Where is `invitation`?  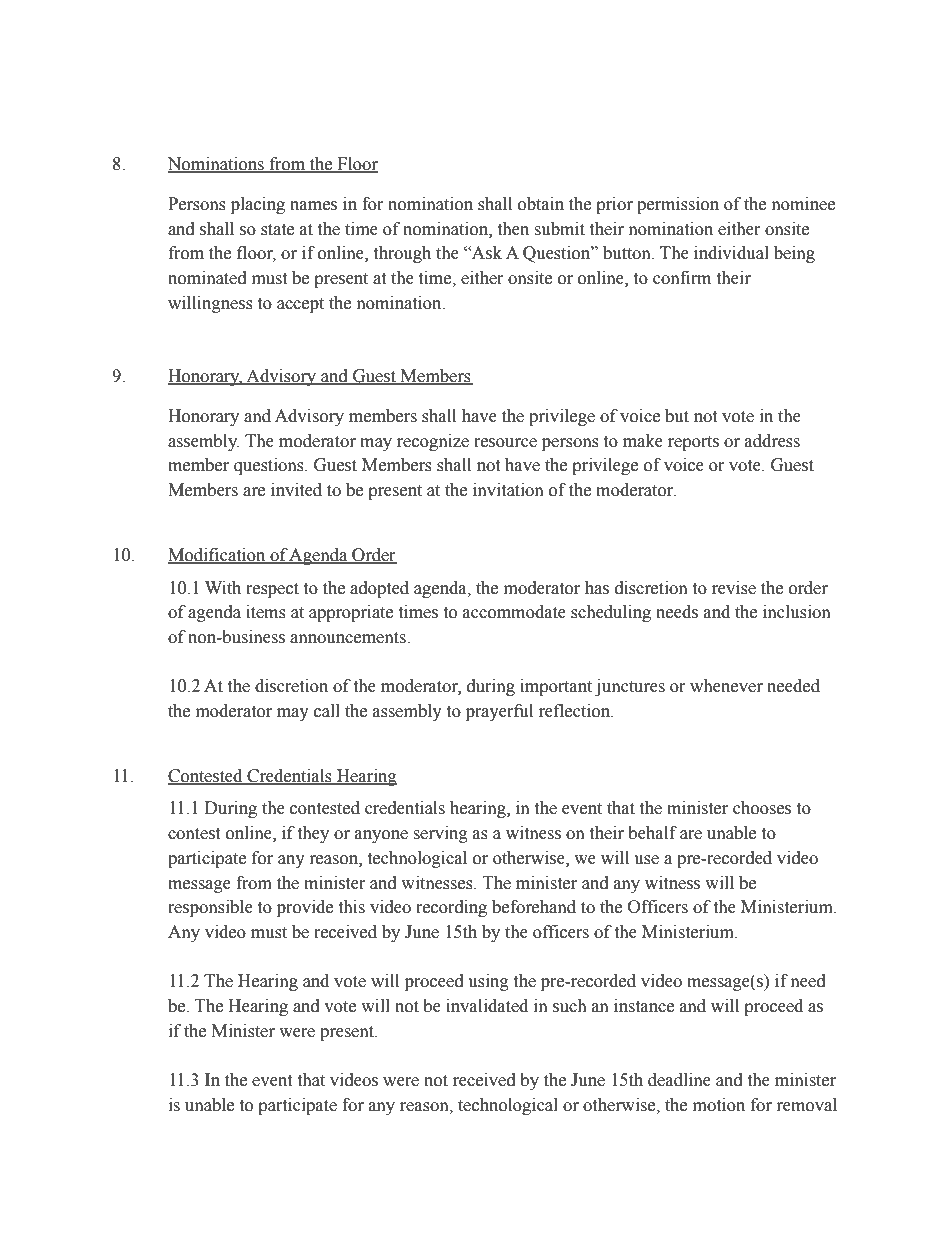
invitation is located at coordinates (508, 490).
